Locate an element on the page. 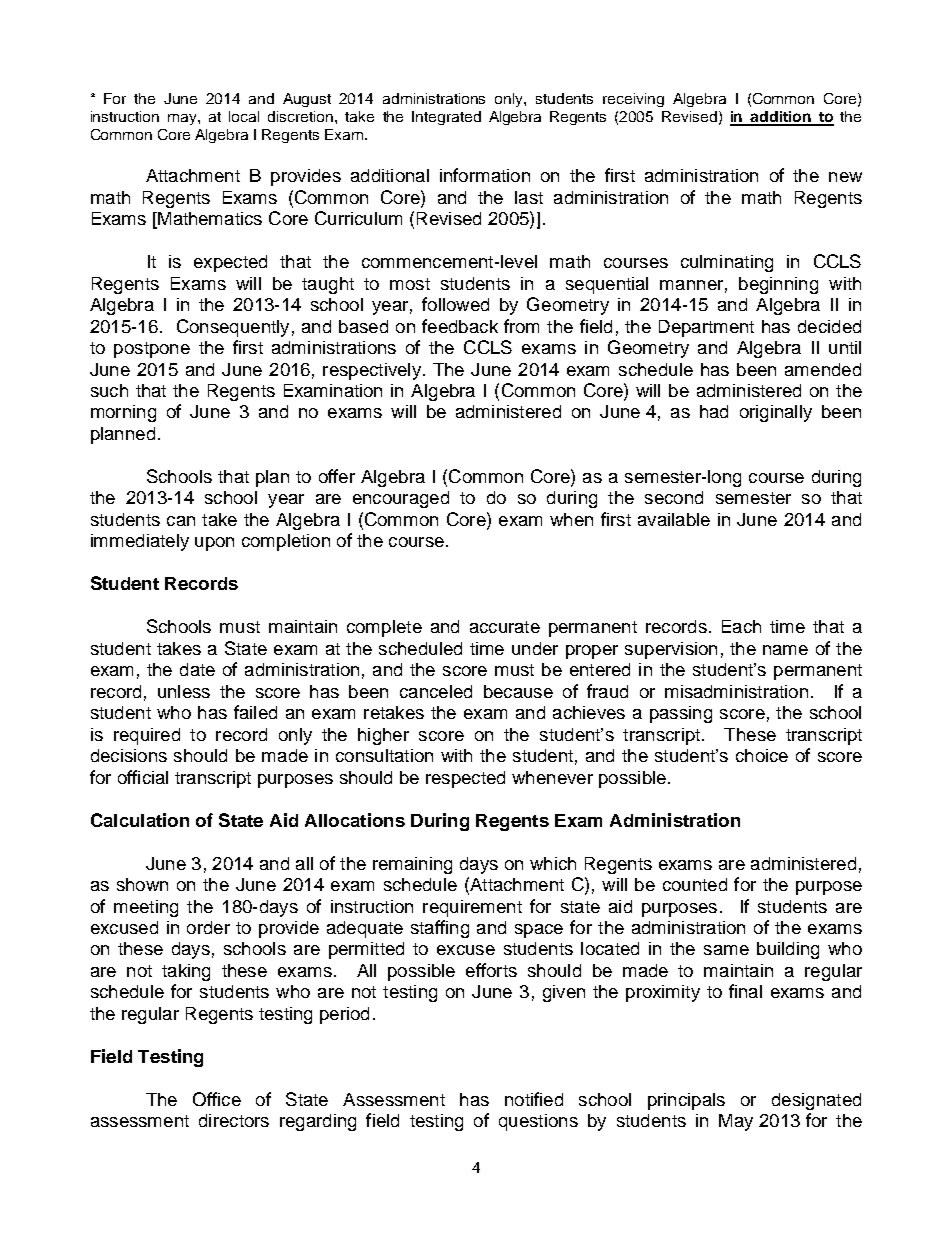 This image has width=952, height=1233. morning is located at coordinates (123, 413).
